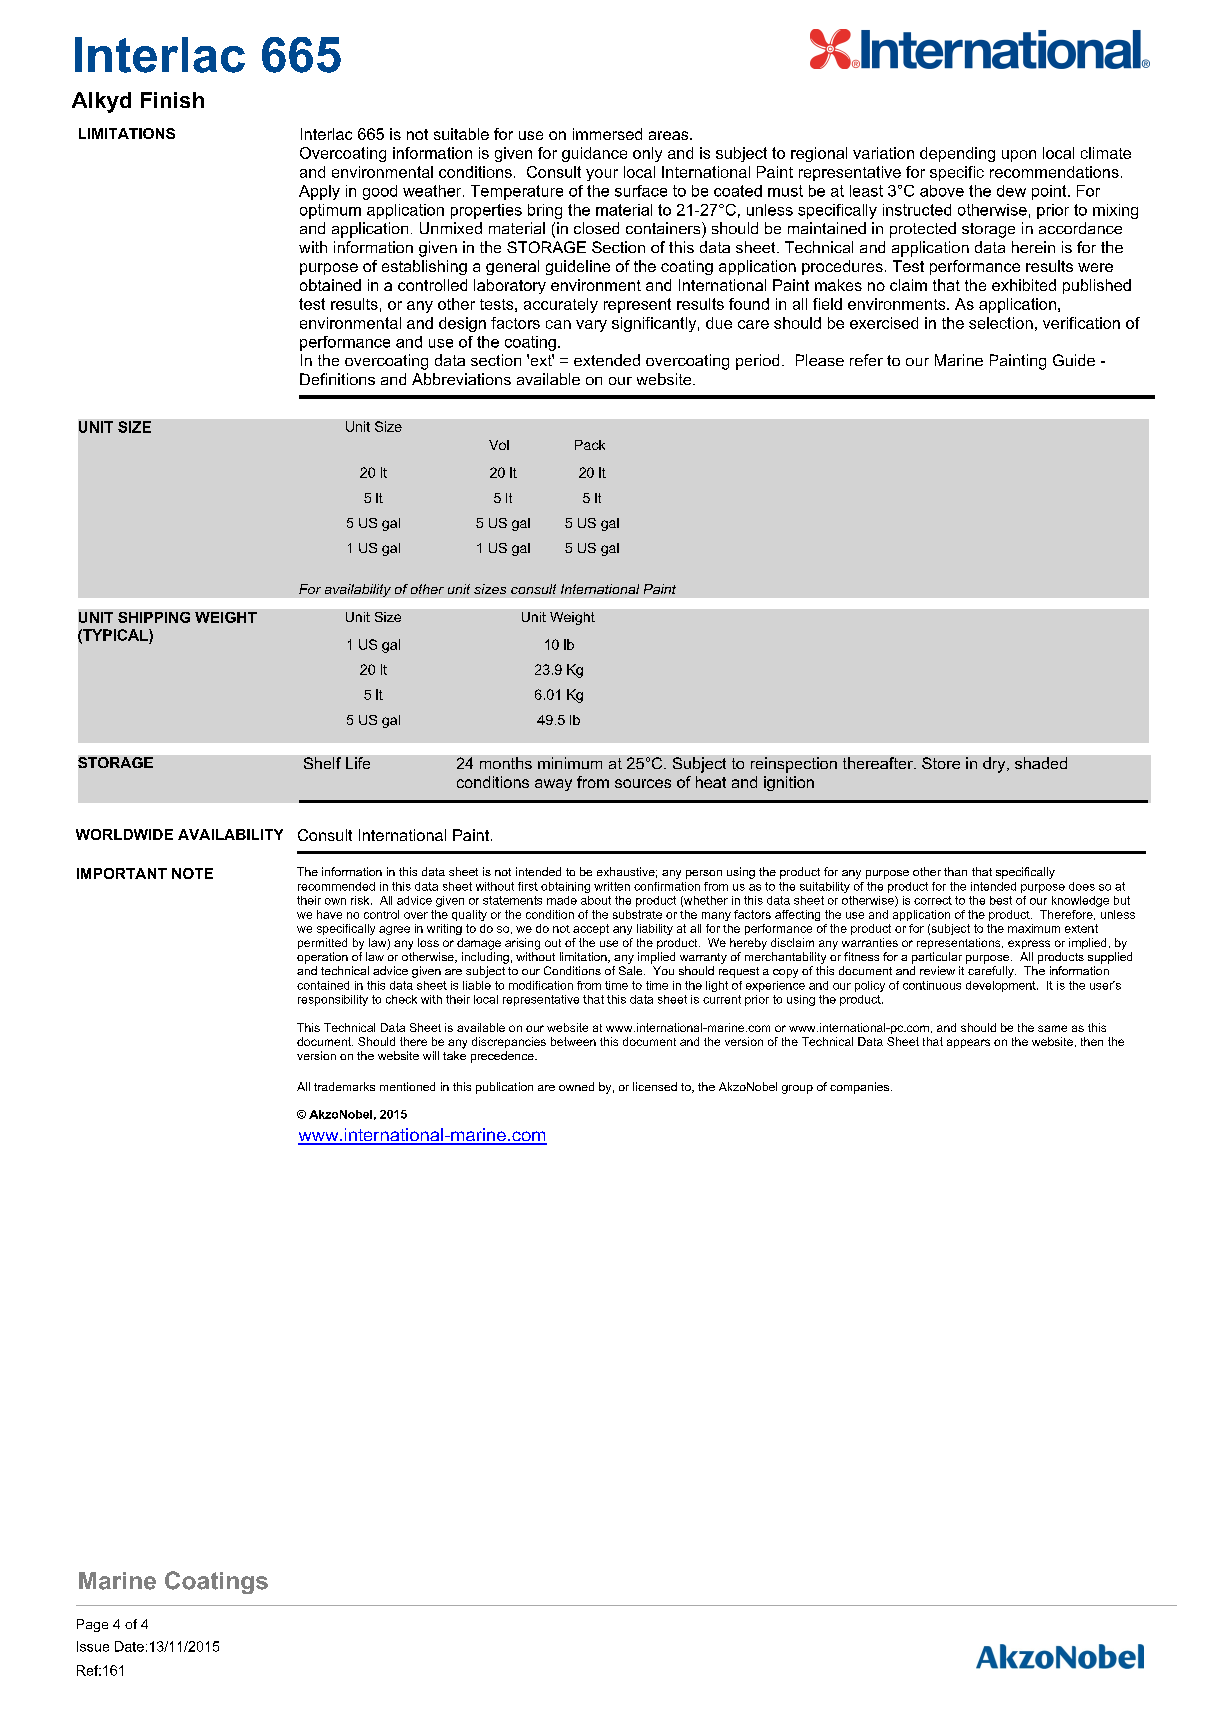 This page has width=1220, height=1725. Describe the element at coordinates (172, 100) in the page. I see `Finish` at that location.
